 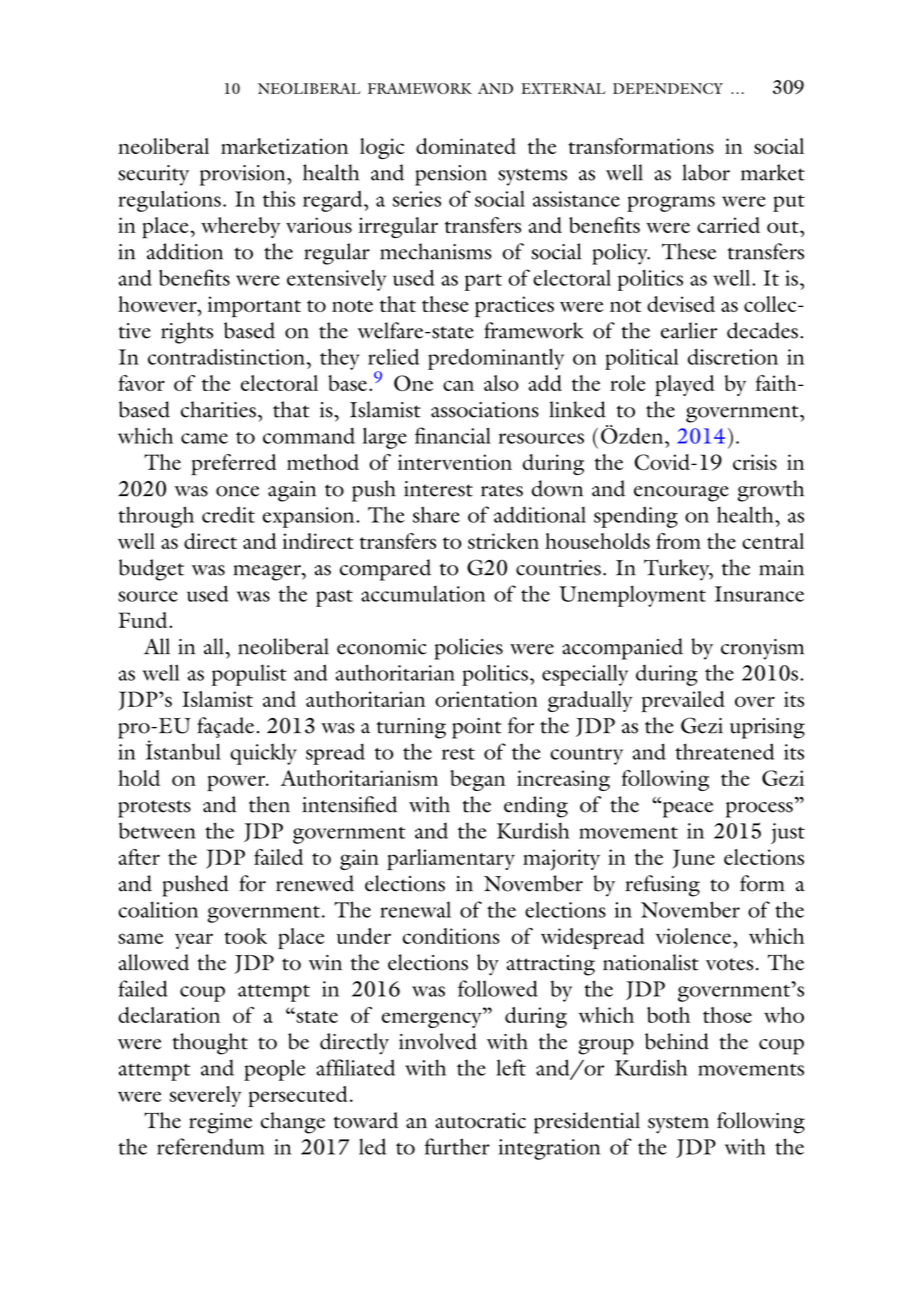 What do you see at coordinates (478, 780) in the image?
I see `began` at bounding box center [478, 780].
